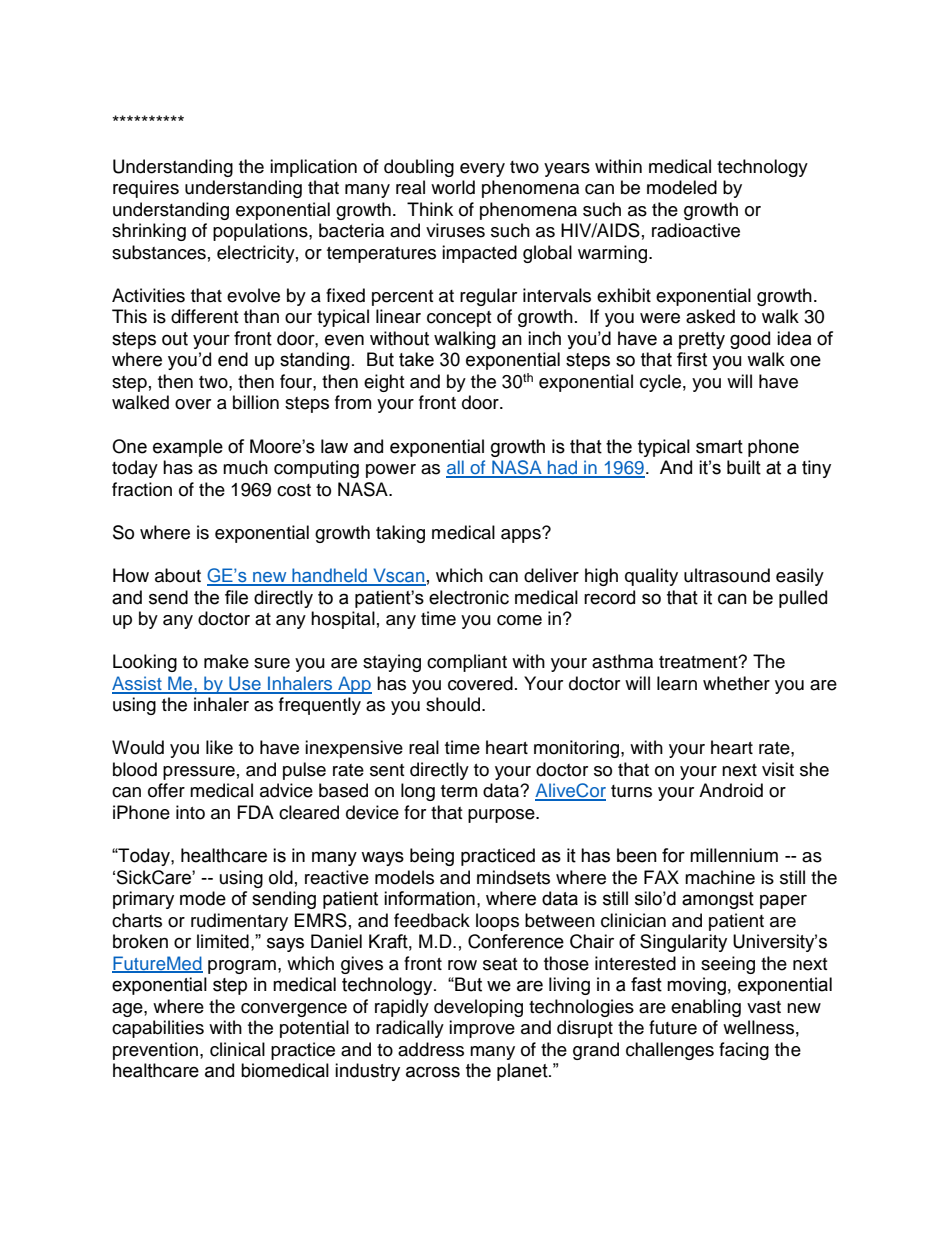 The height and width of the image is (1233, 952). Describe the element at coordinates (727, 575) in the image. I see `ultrasound` at that location.
